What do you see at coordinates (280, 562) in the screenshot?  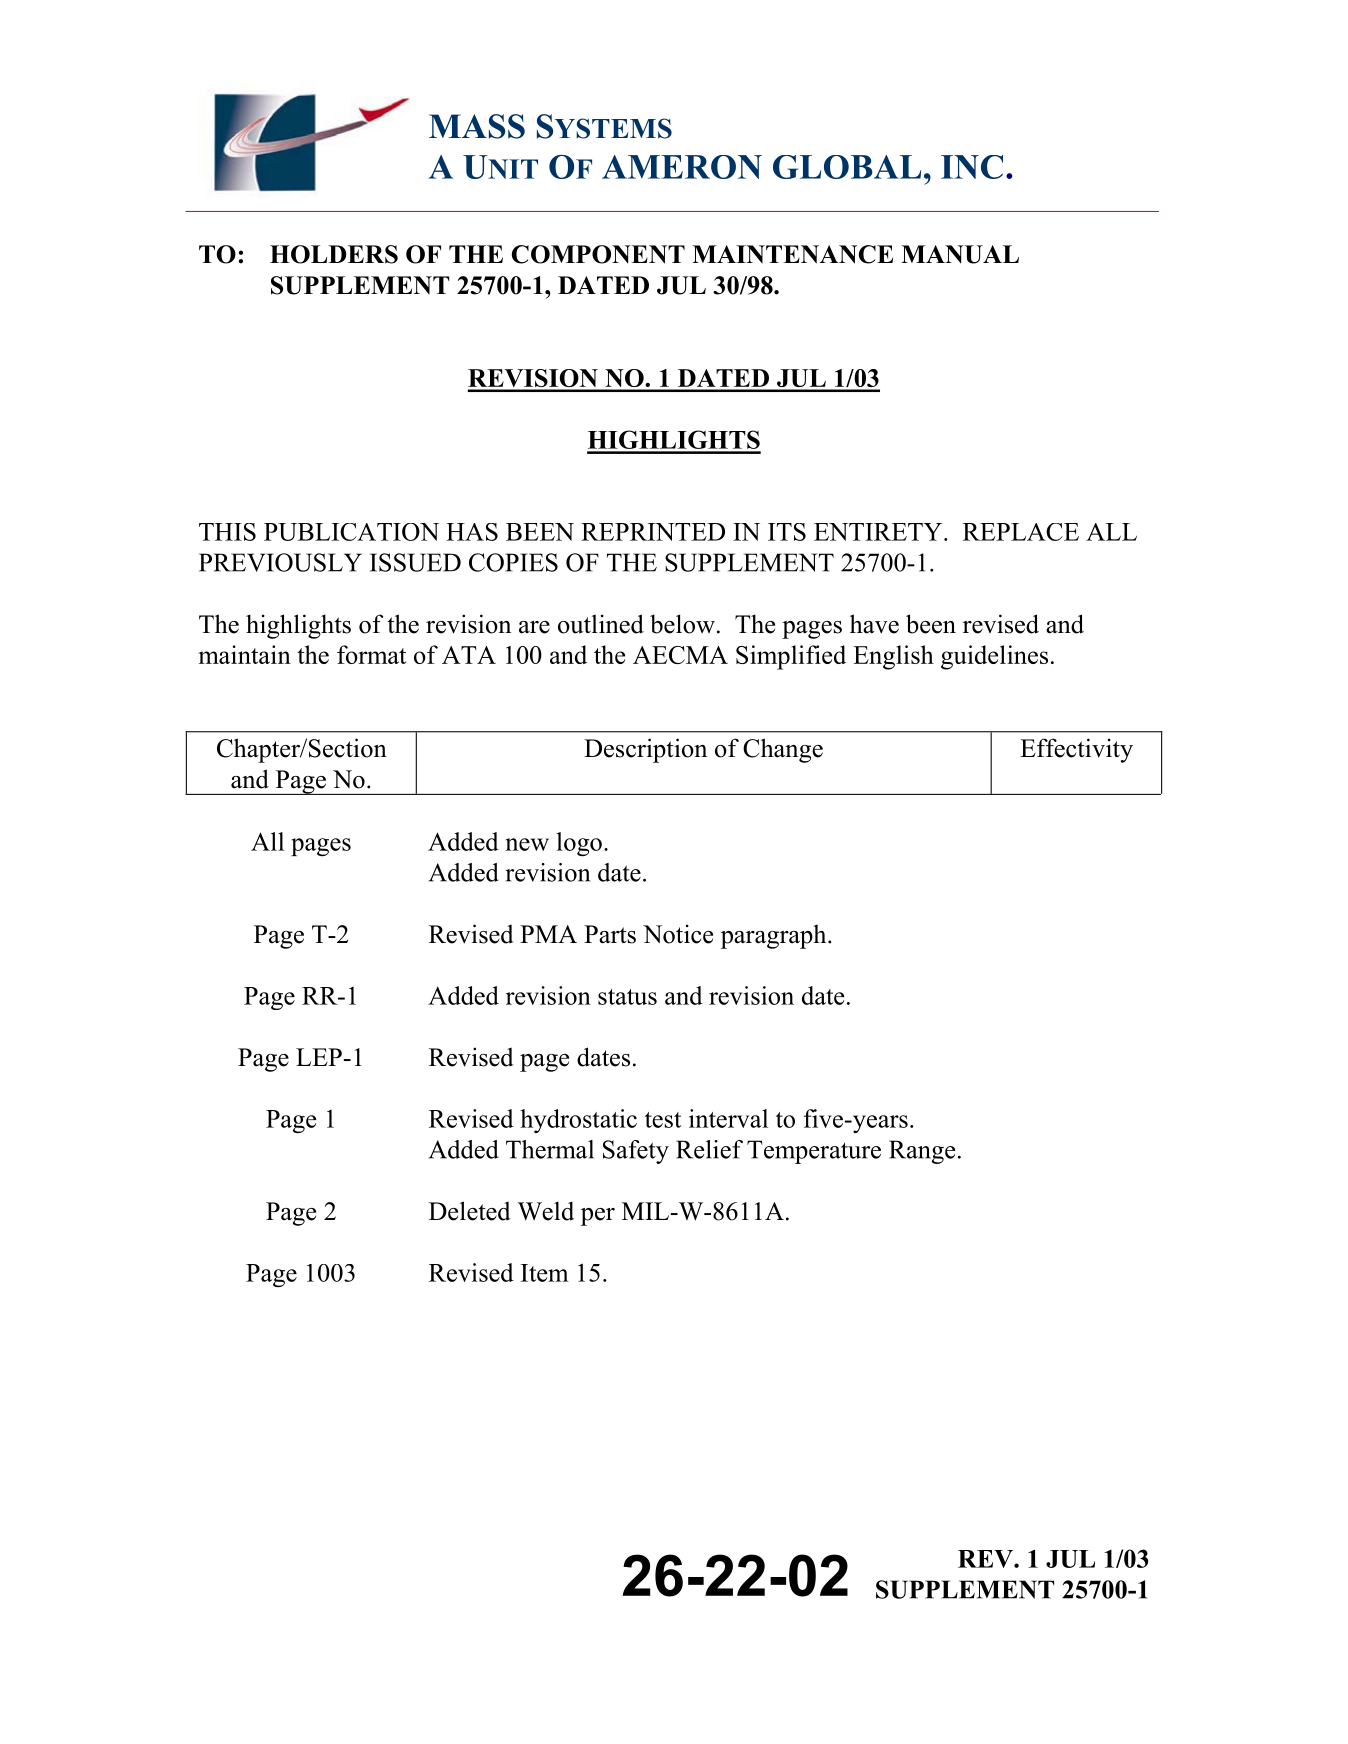 I see `PREVIOUSLY` at bounding box center [280, 562].
